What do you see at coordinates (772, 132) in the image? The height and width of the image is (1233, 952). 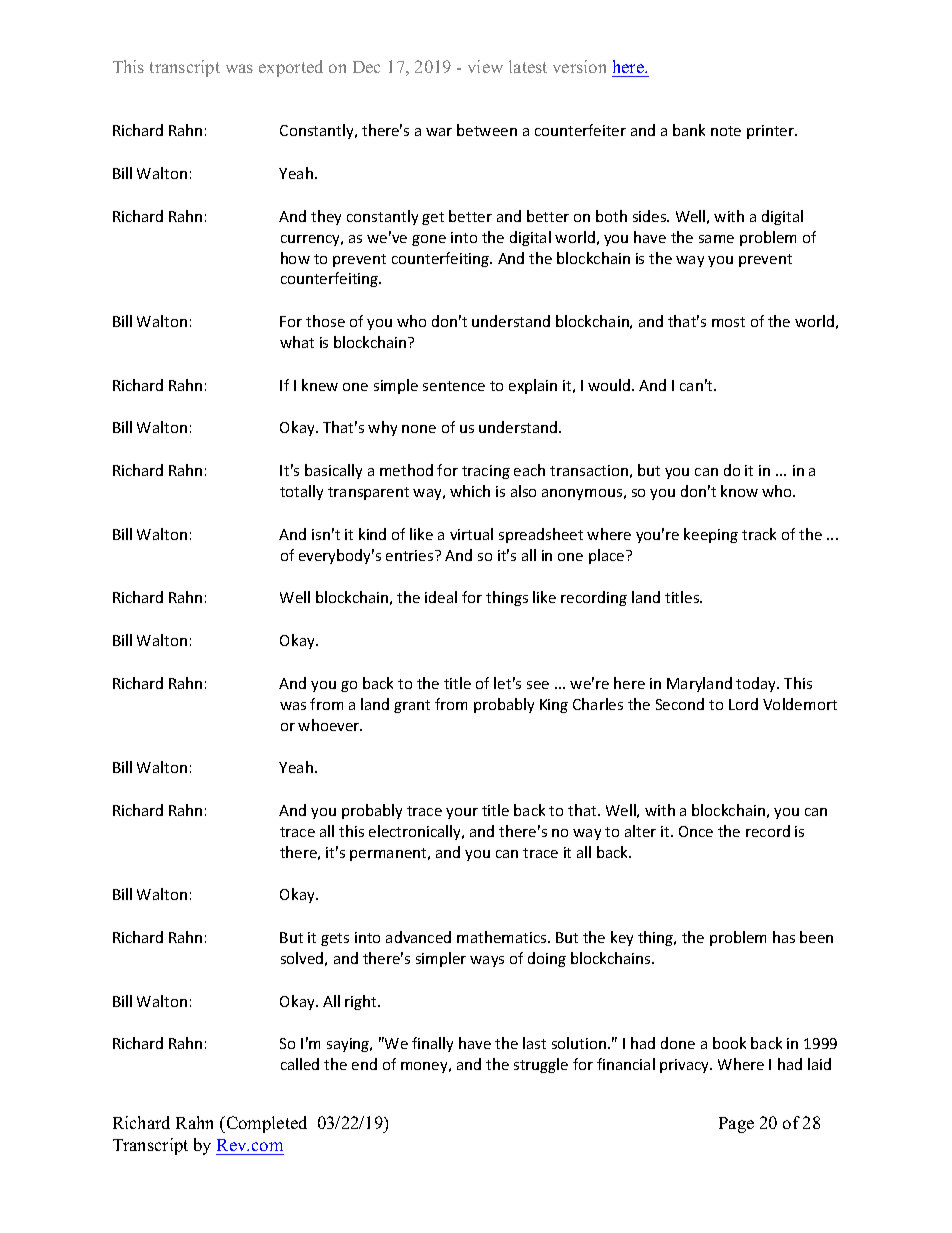 I see `printer` at bounding box center [772, 132].
